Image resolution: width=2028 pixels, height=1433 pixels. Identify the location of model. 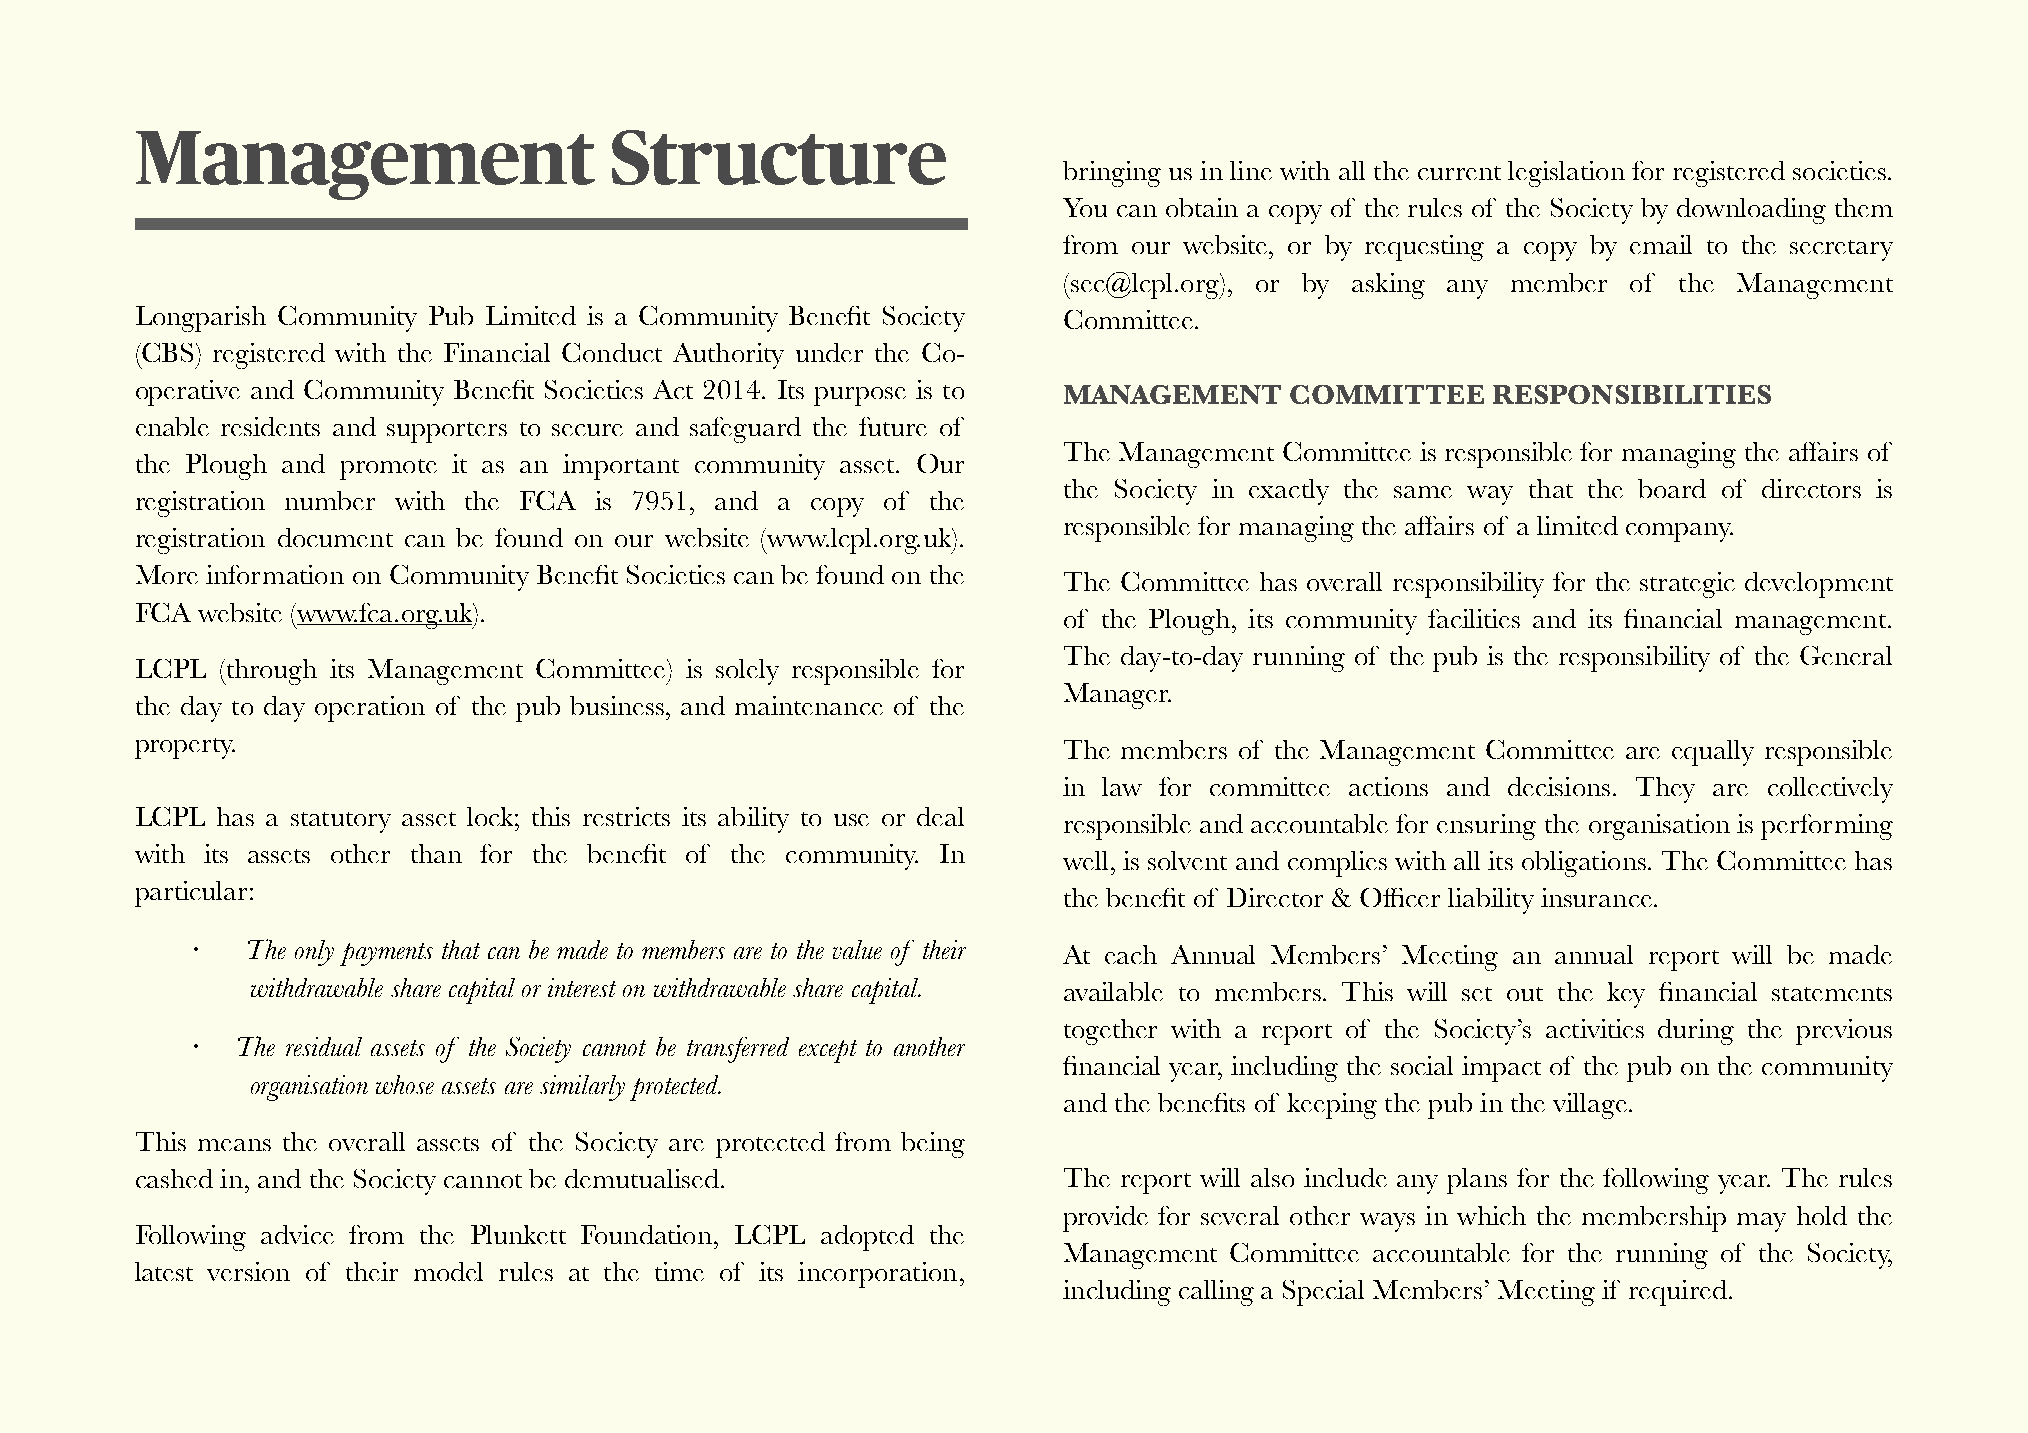
(448, 1271).
